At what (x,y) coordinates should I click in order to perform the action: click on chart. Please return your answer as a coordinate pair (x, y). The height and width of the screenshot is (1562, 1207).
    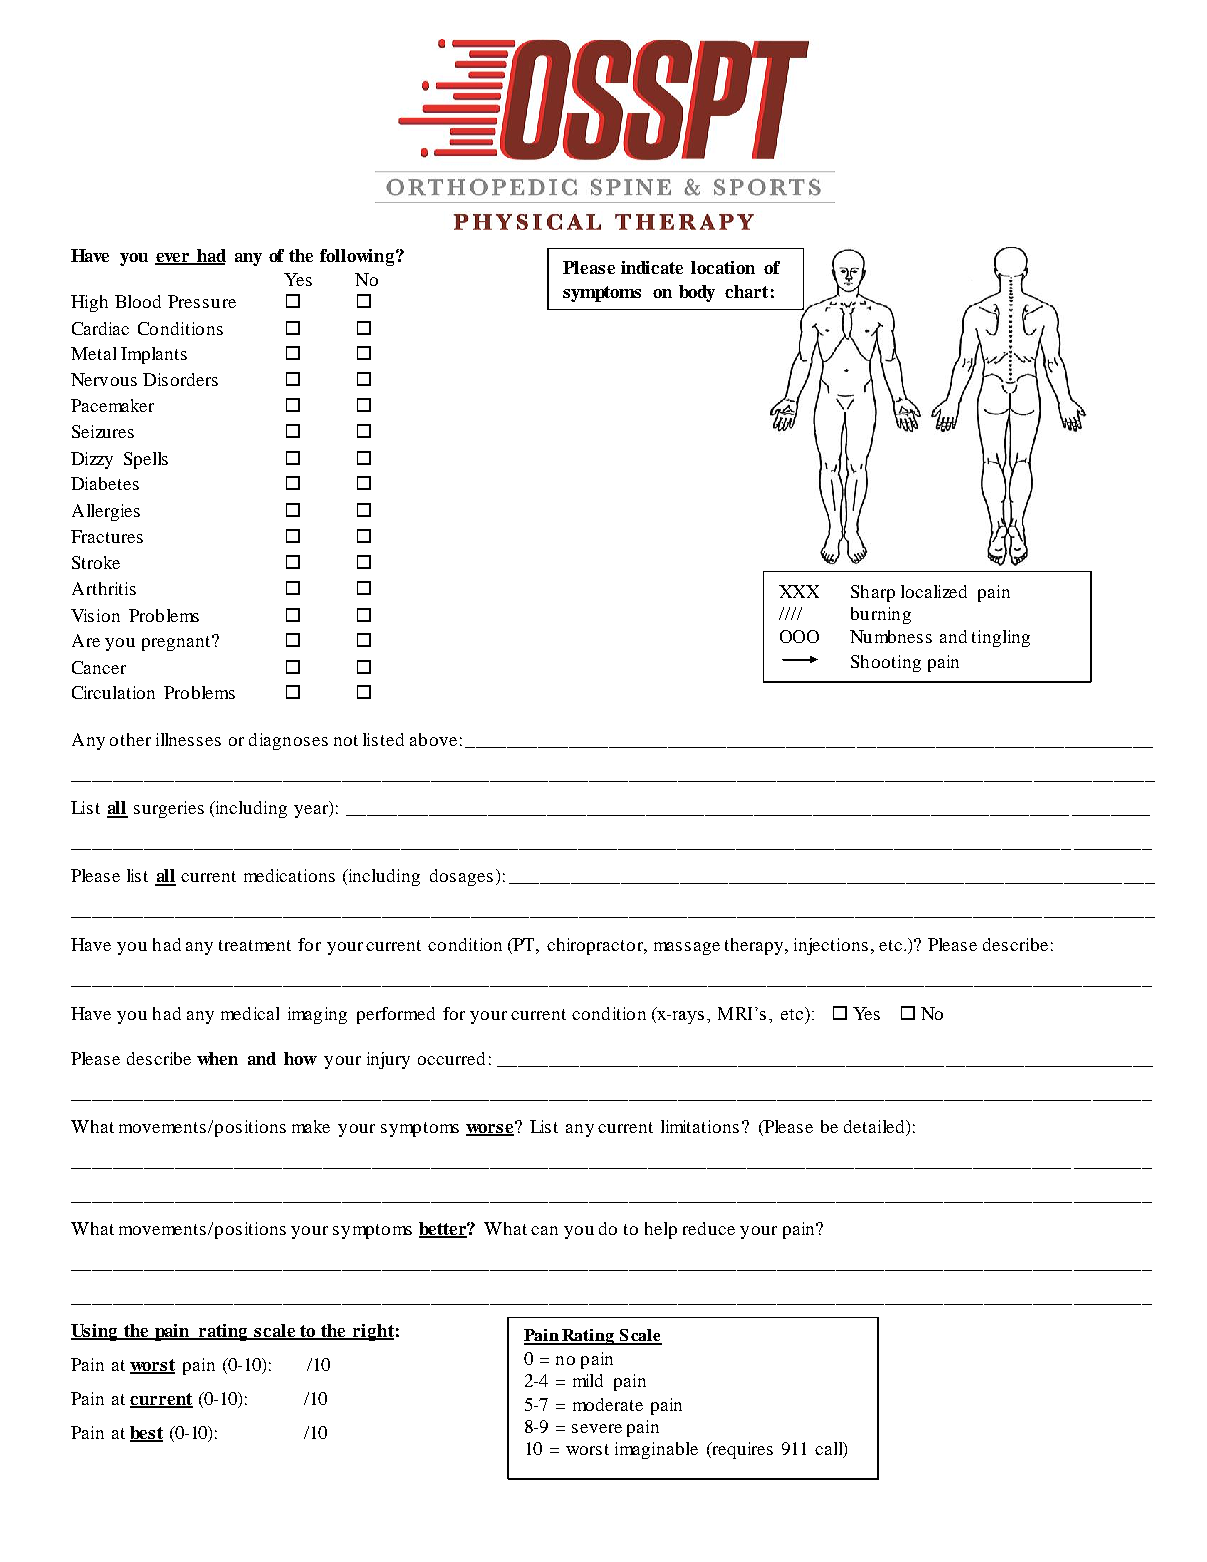
    Looking at the image, I should click on (746, 291).
